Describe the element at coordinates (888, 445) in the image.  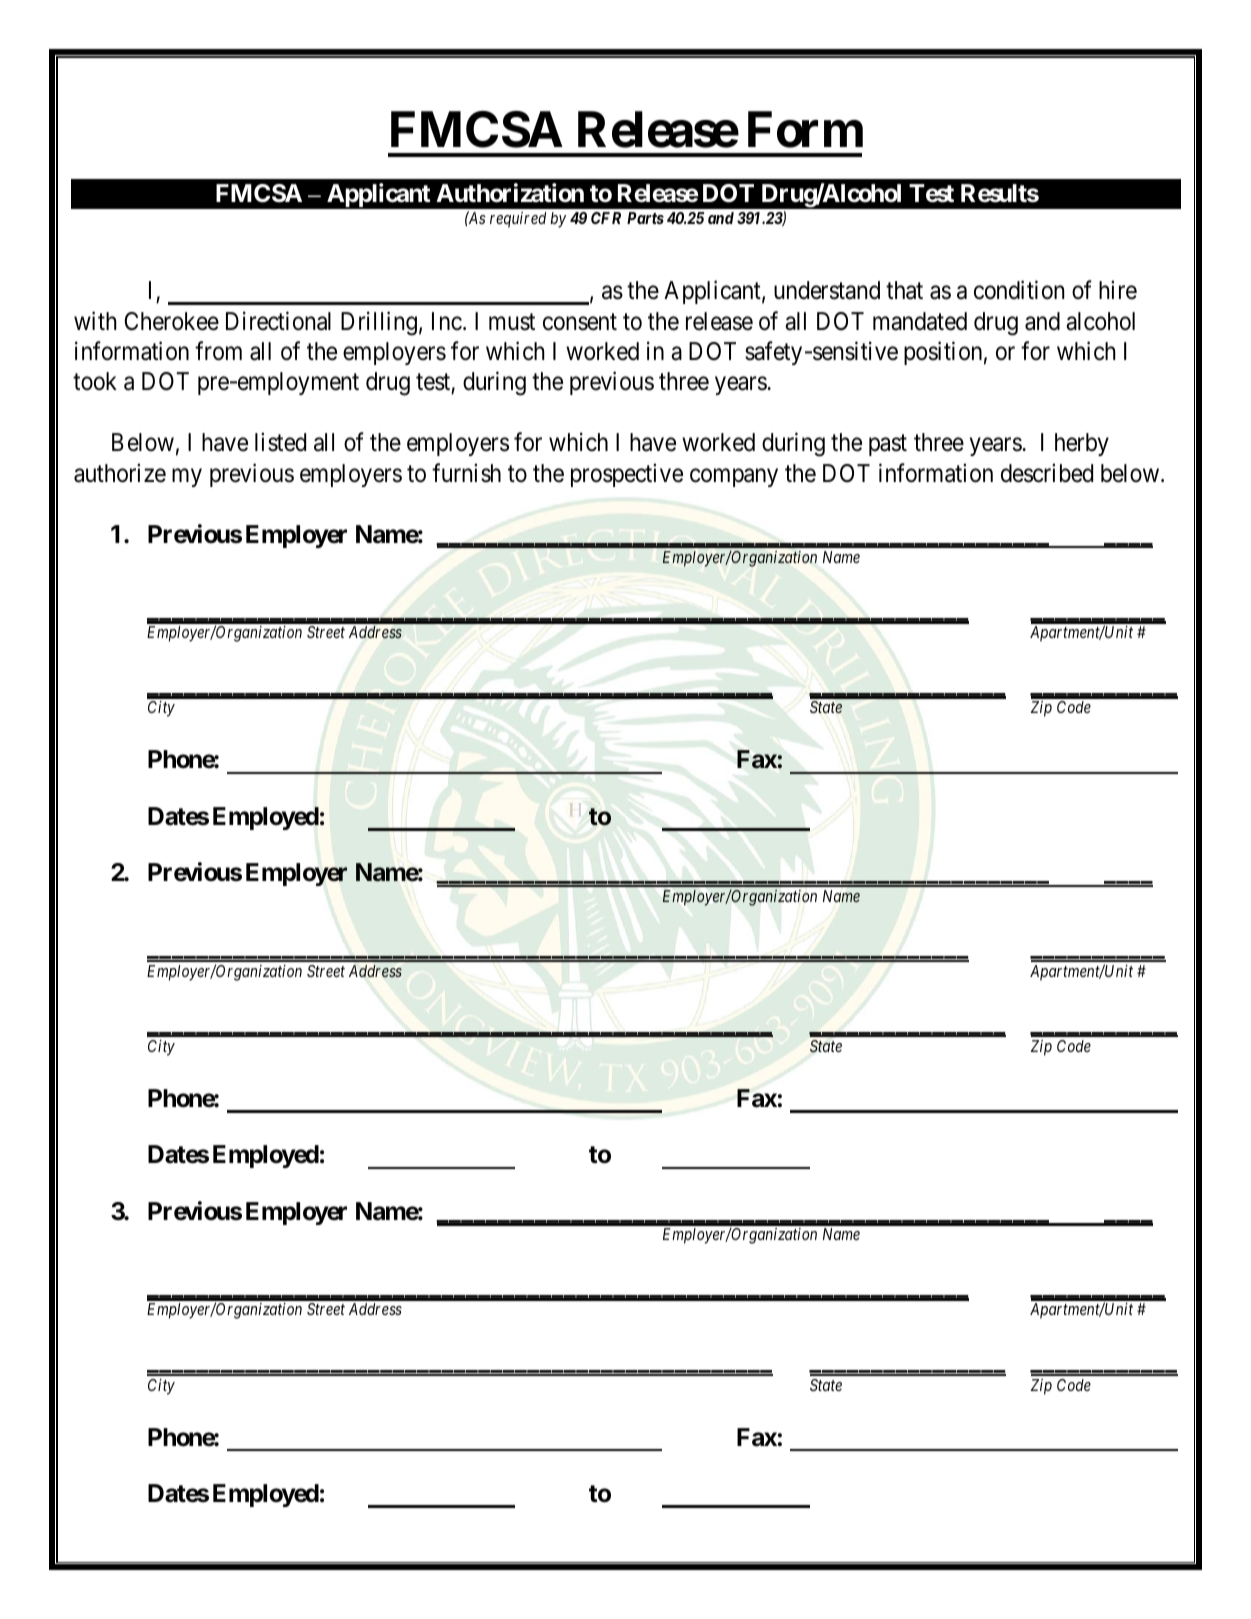
I see `past` at that location.
